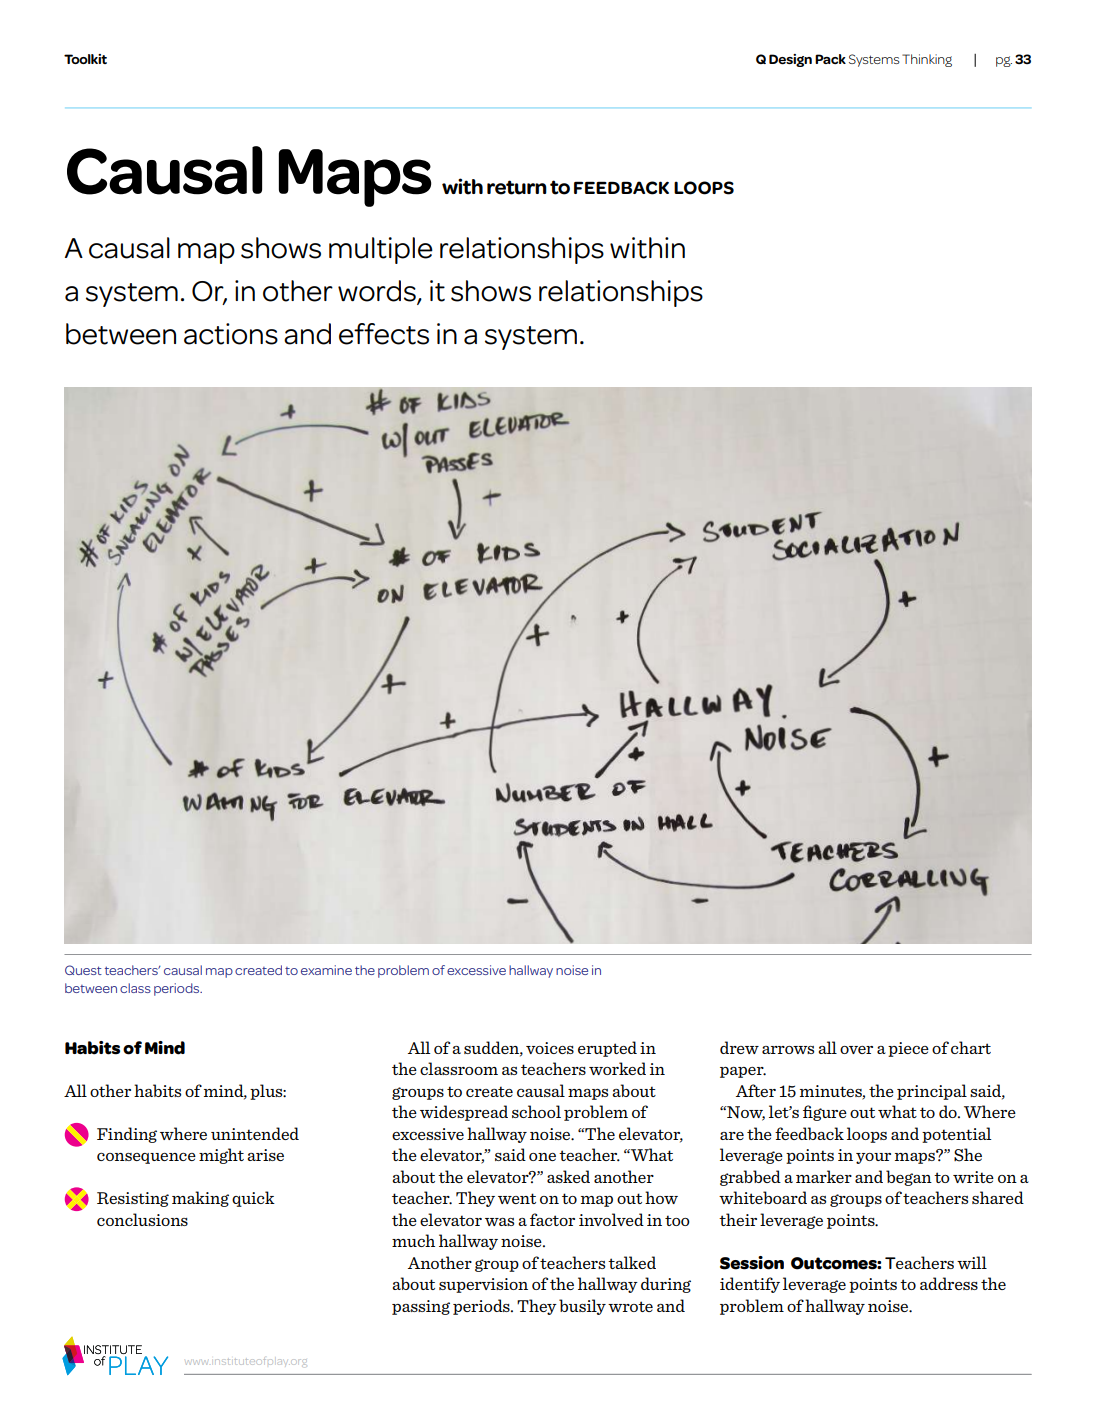  I want to click on Toolkit, so click(85, 59).
